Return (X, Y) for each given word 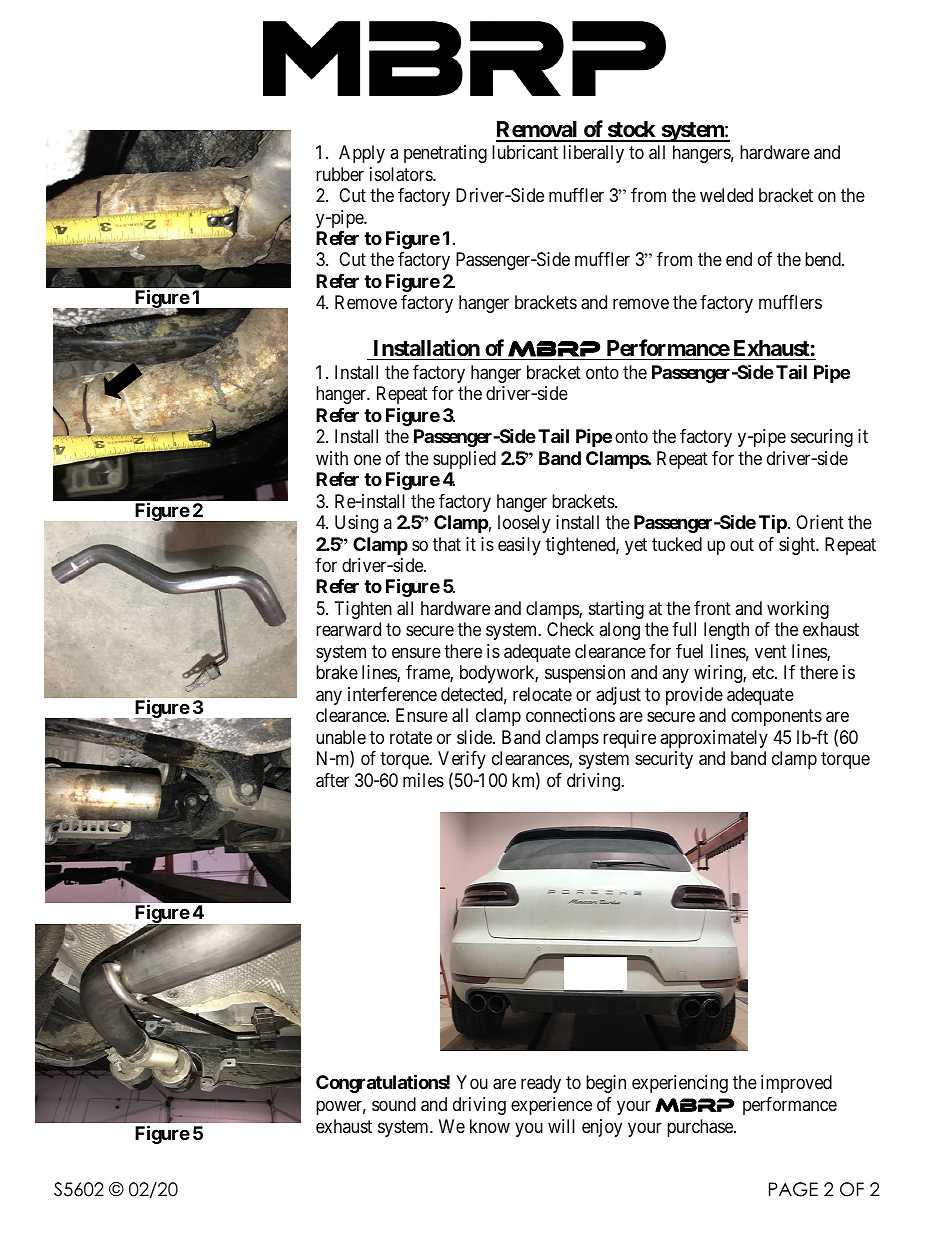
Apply (362, 154)
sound (394, 1104)
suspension (585, 674)
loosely (524, 524)
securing (822, 438)
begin (606, 1084)
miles (423, 780)
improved (796, 1084)
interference (392, 694)
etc (764, 672)
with (332, 458)
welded (726, 195)
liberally (593, 154)
